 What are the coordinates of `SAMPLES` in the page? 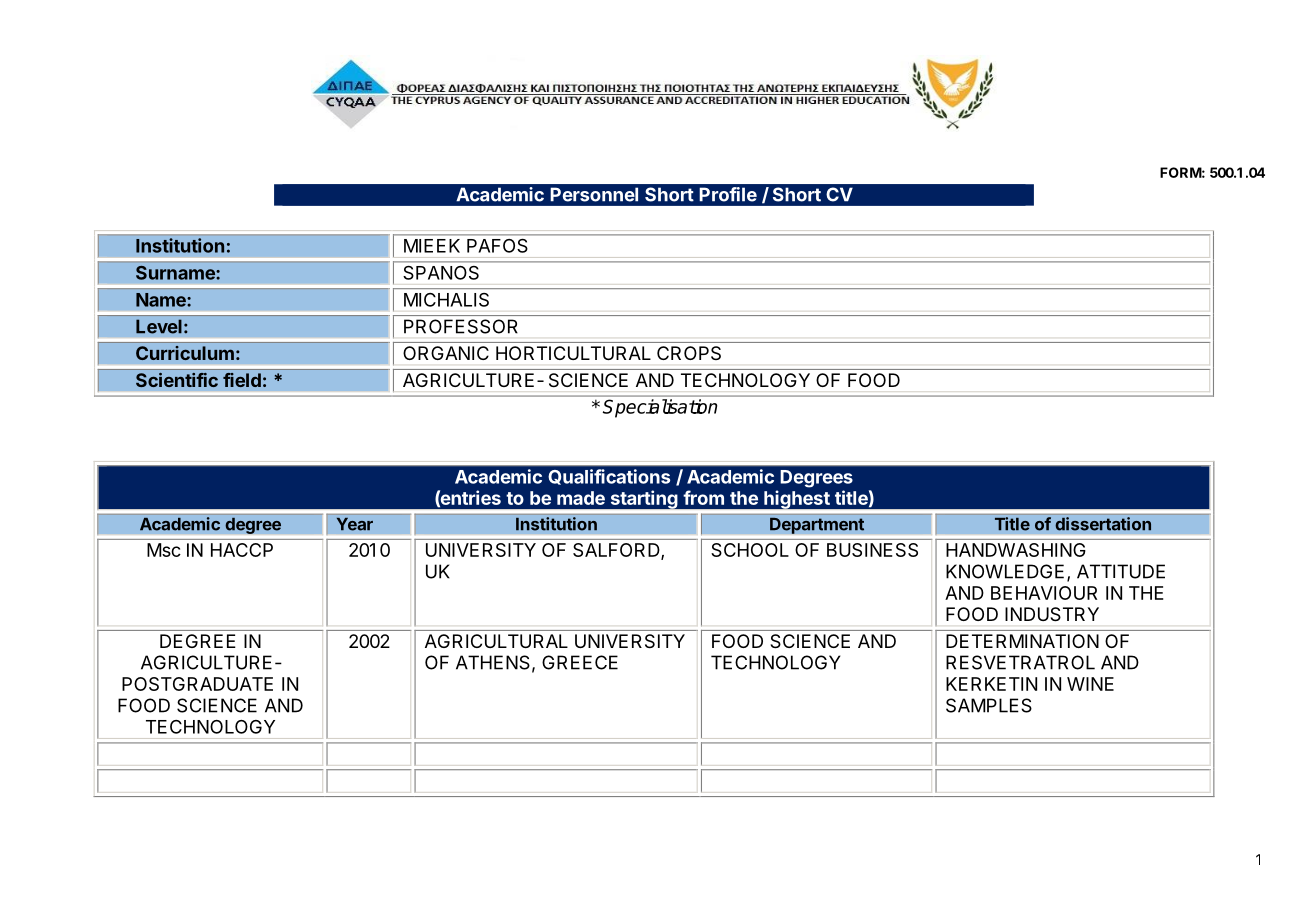 It's located at (989, 705).
